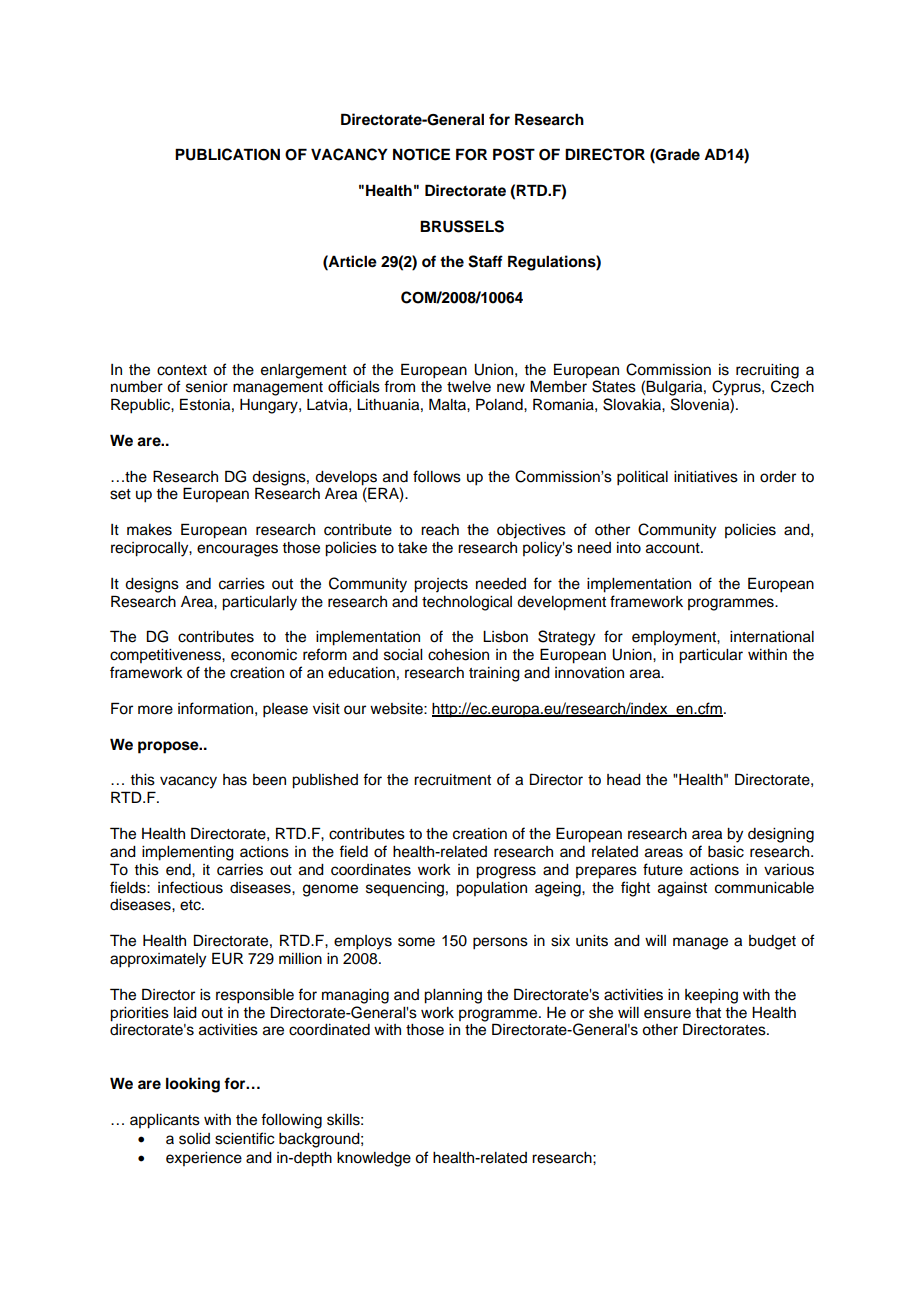 This image has height=1308, width=924. I want to click on follows, so click(437, 476).
